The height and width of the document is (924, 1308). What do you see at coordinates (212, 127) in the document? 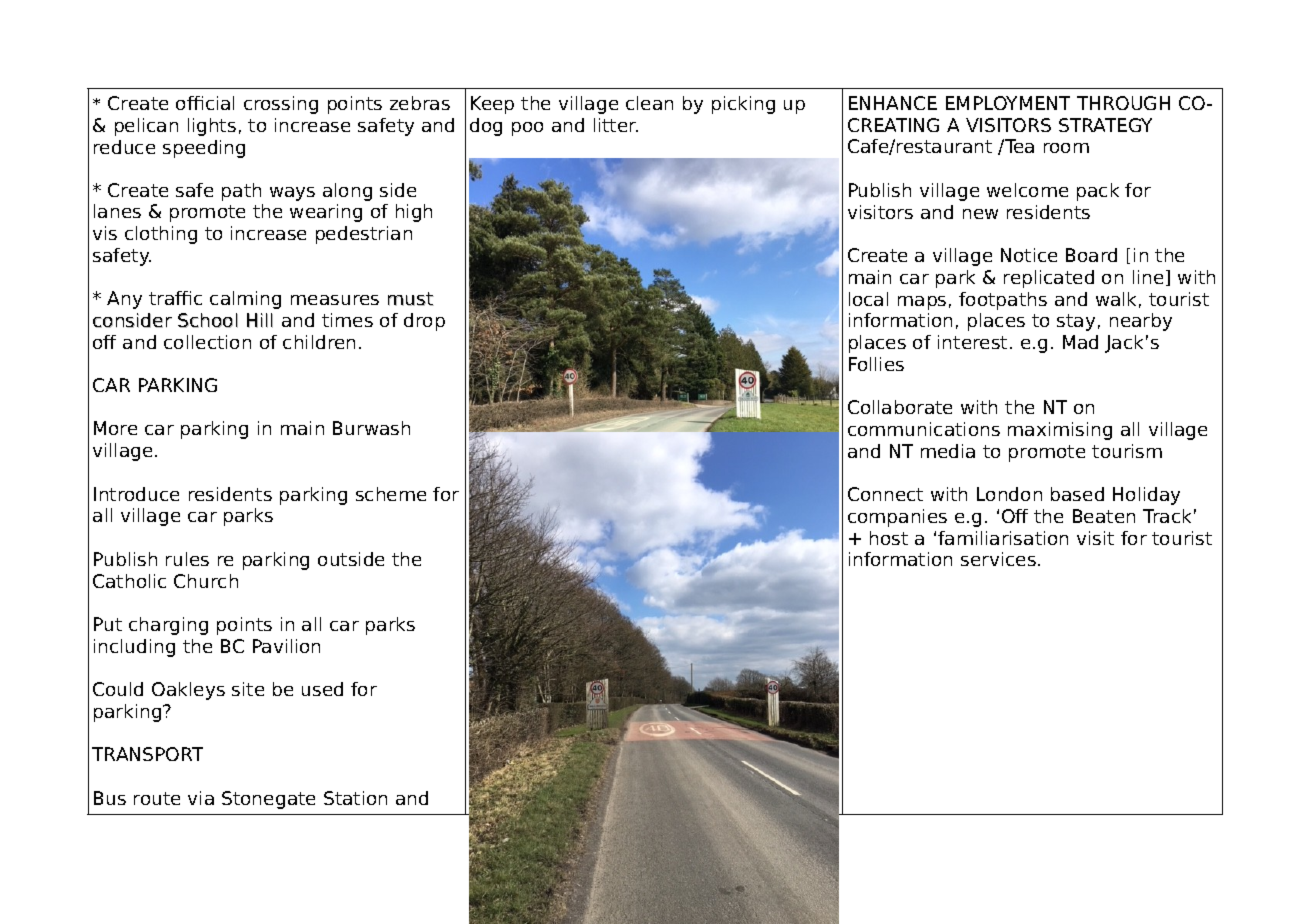
I see `lights` at bounding box center [212, 127].
